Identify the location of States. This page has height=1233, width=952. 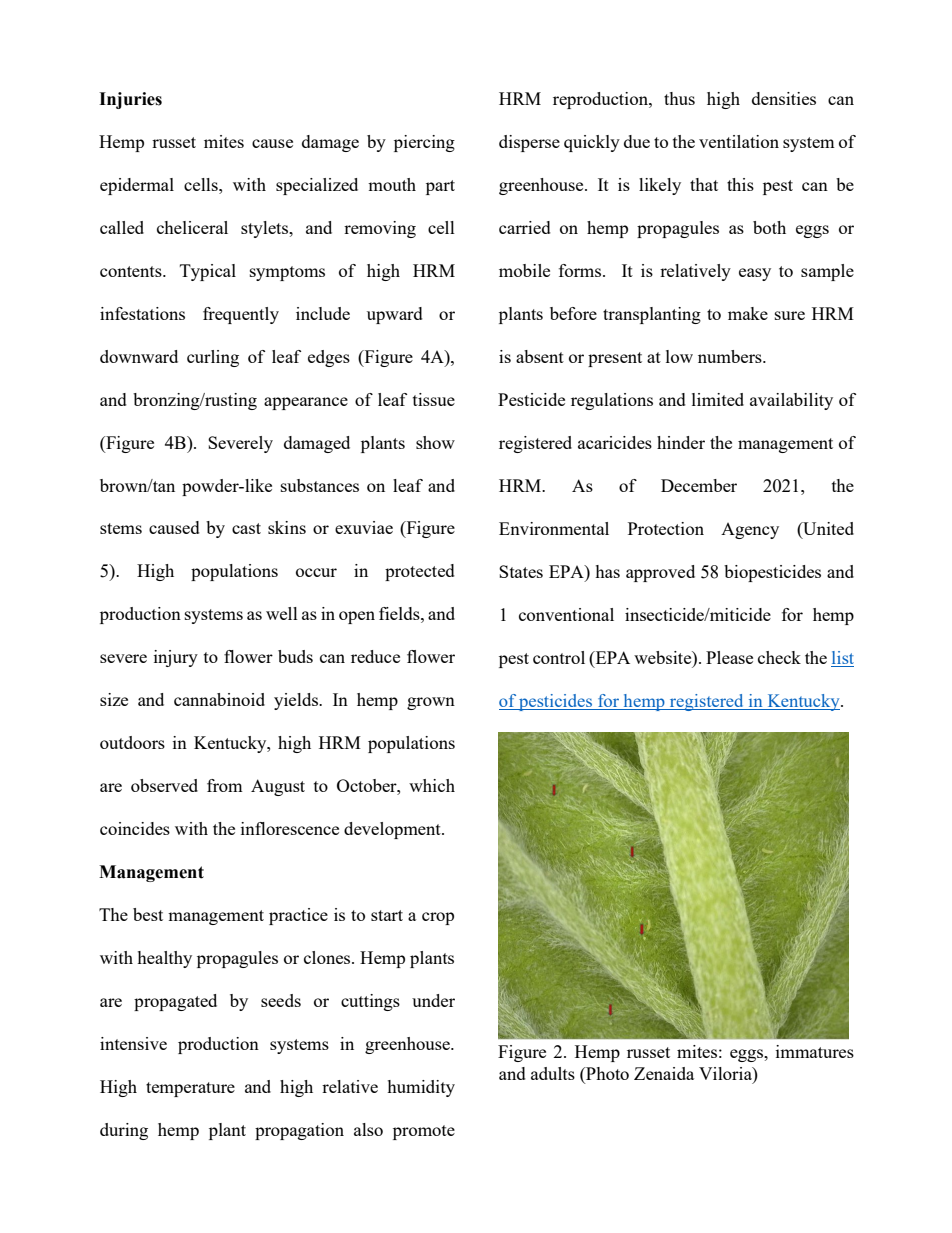
(521, 571).
